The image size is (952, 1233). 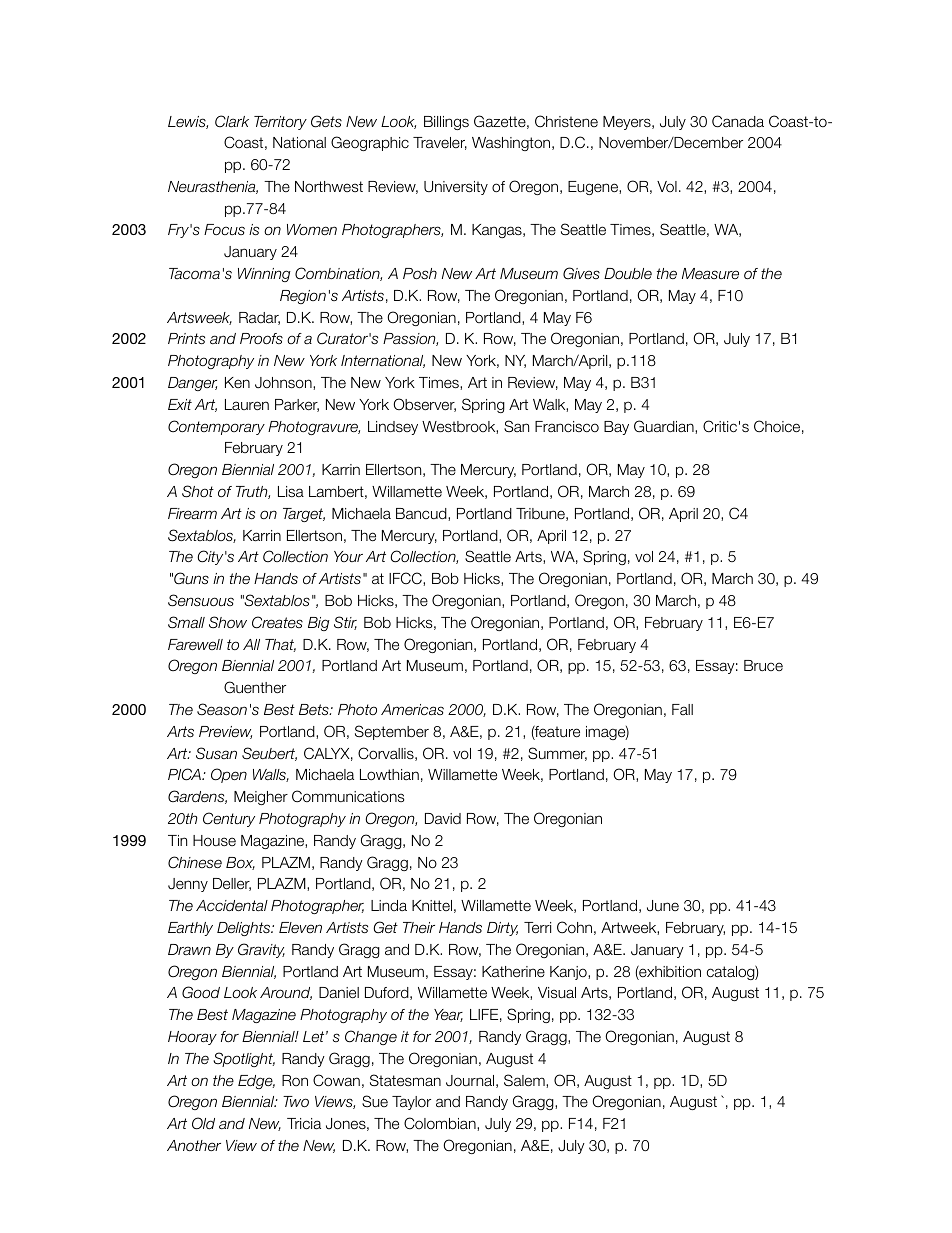 I want to click on Open, so click(x=229, y=775).
